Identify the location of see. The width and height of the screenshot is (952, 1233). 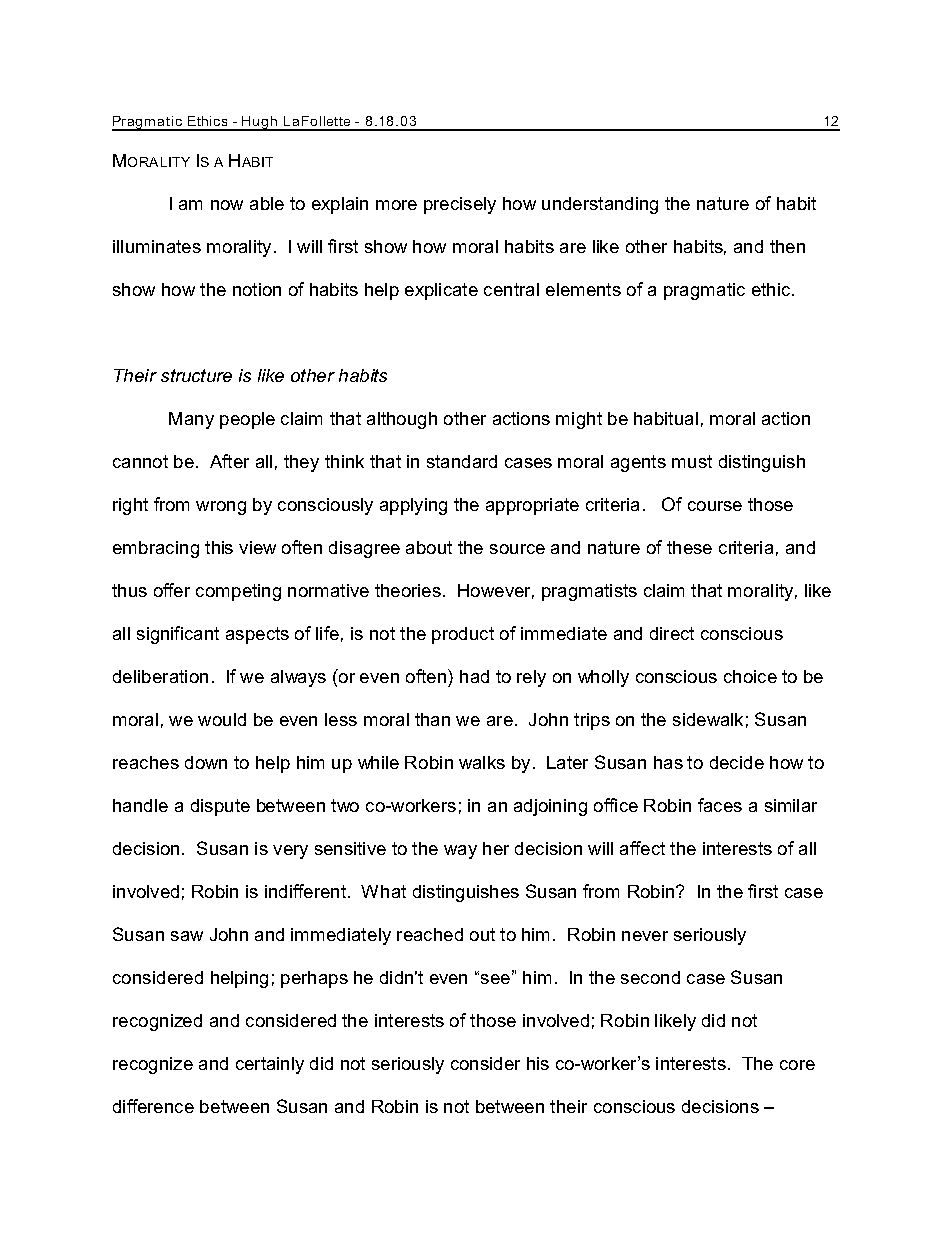
(494, 978).
